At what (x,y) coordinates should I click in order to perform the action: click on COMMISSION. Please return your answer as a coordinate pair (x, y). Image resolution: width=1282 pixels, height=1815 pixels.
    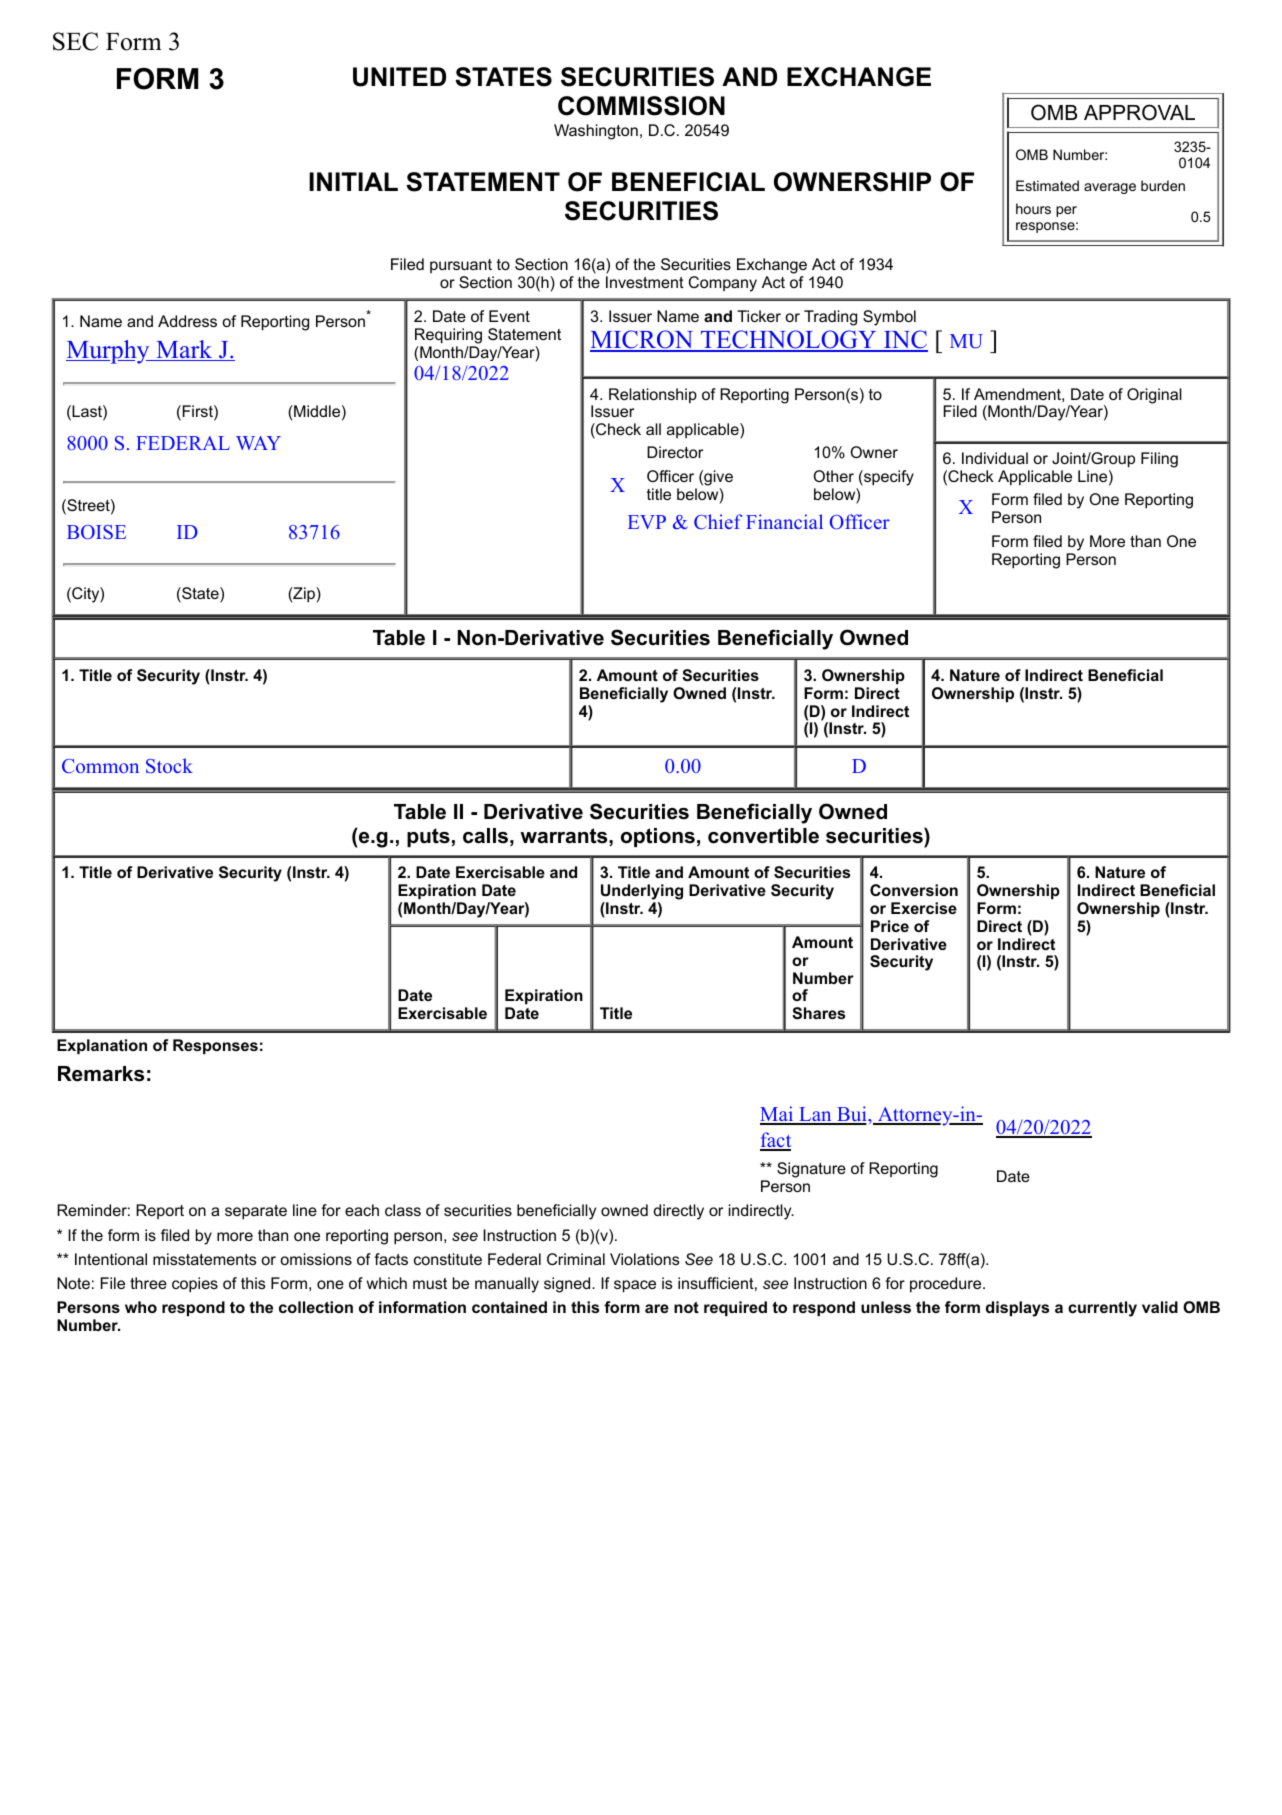
    Looking at the image, I should click on (641, 106).
